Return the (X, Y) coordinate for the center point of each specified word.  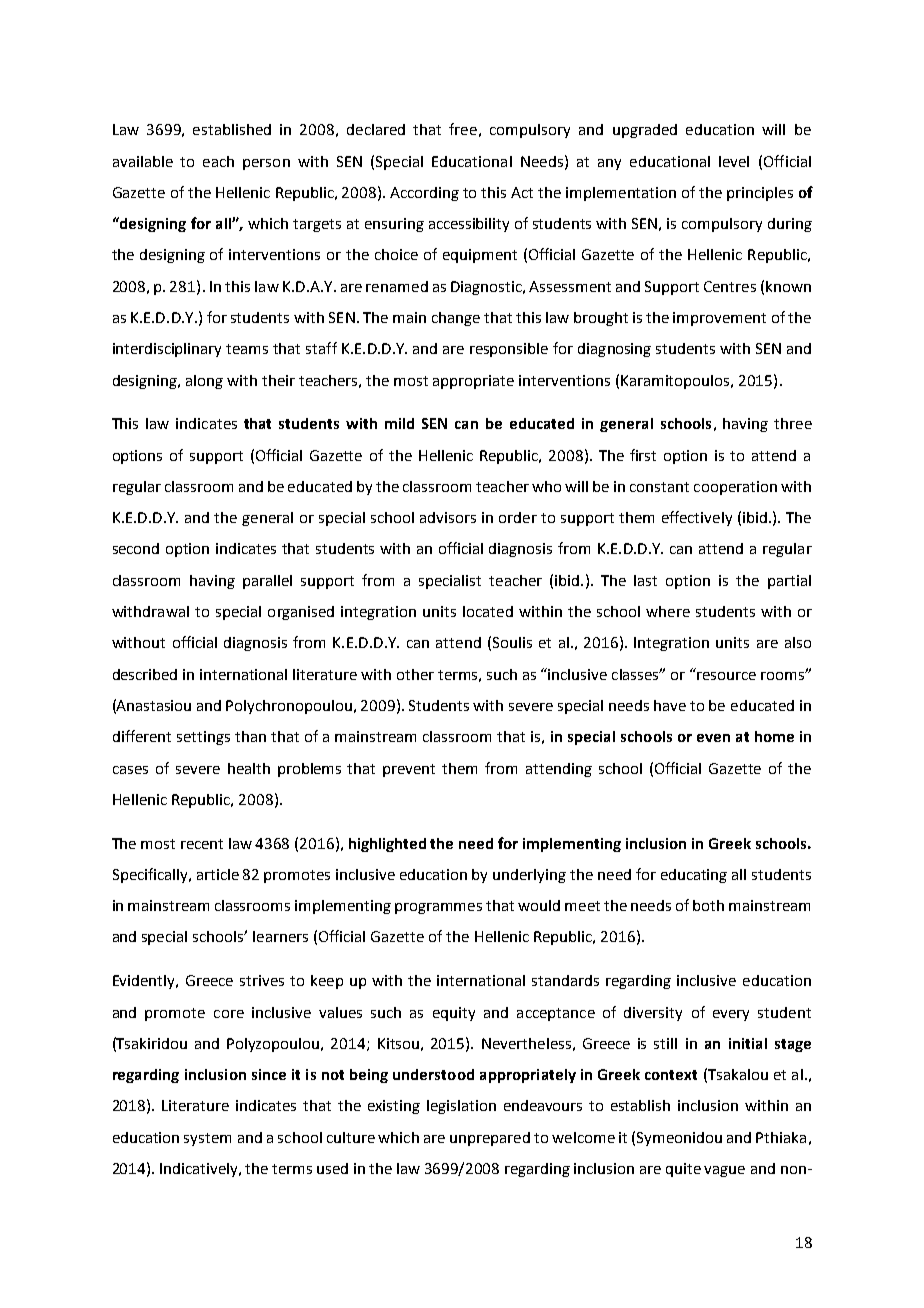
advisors (448, 517)
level (734, 161)
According (424, 194)
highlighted (387, 845)
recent (202, 844)
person (266, 164)
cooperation (735, 488)
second (136, 548)
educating (694, 876)
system (207, 1139)
